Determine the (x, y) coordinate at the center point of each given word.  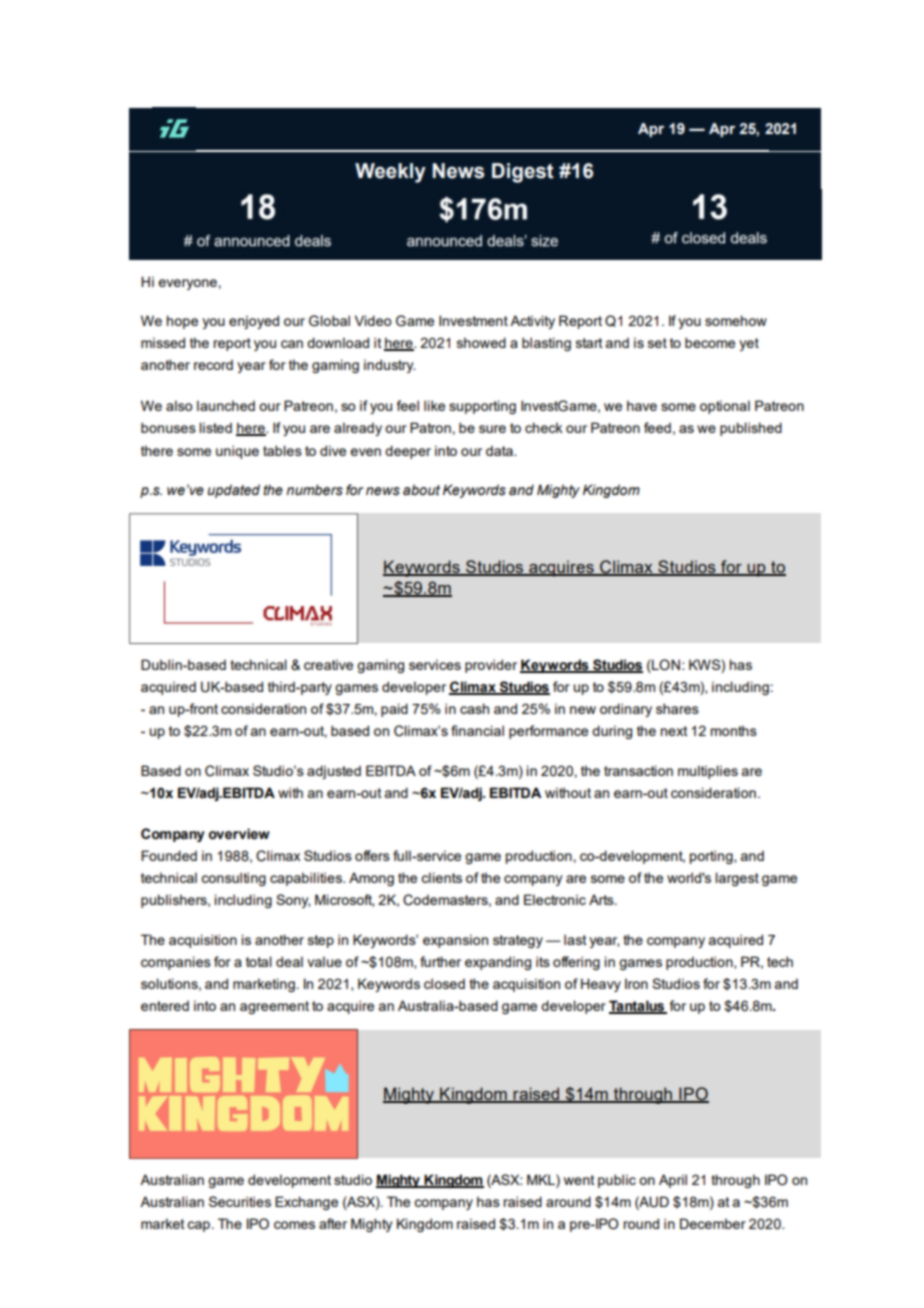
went (579, 1180)
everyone (187, 284)
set (657, 343)
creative (328, 664)
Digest (523, 173)
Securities (240, 1201)
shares (677, 708)
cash (474, 708)
